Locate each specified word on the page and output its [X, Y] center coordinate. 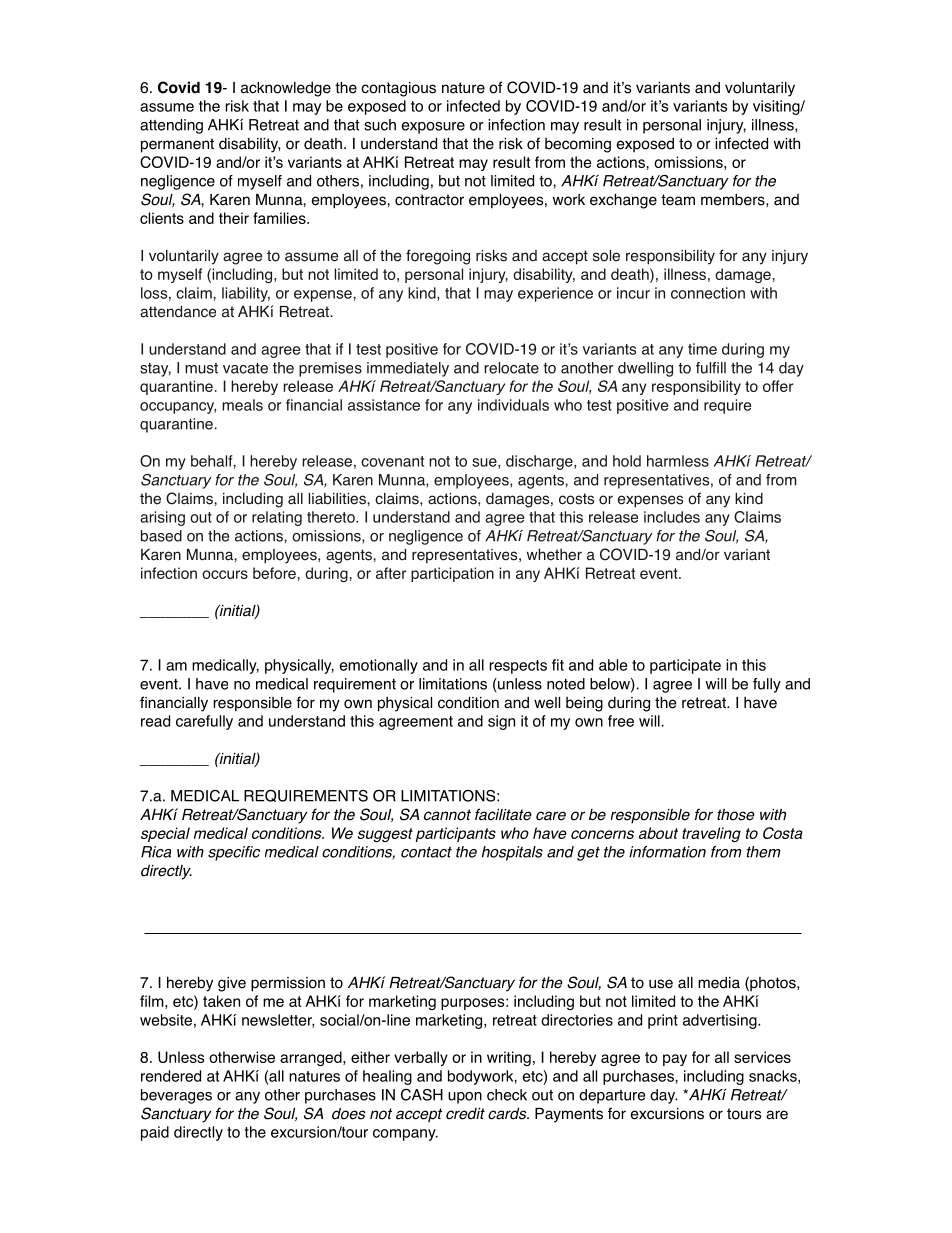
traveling [711, 834]
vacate [245, 368]
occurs [225, 574]
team [678, 200]
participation [452, 574]
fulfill [711, 368]
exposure [433, 128]
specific [234, 853]
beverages [176, 1096]
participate [685, 666]
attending [171, 126]
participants [455, 834]
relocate [512, 368]
